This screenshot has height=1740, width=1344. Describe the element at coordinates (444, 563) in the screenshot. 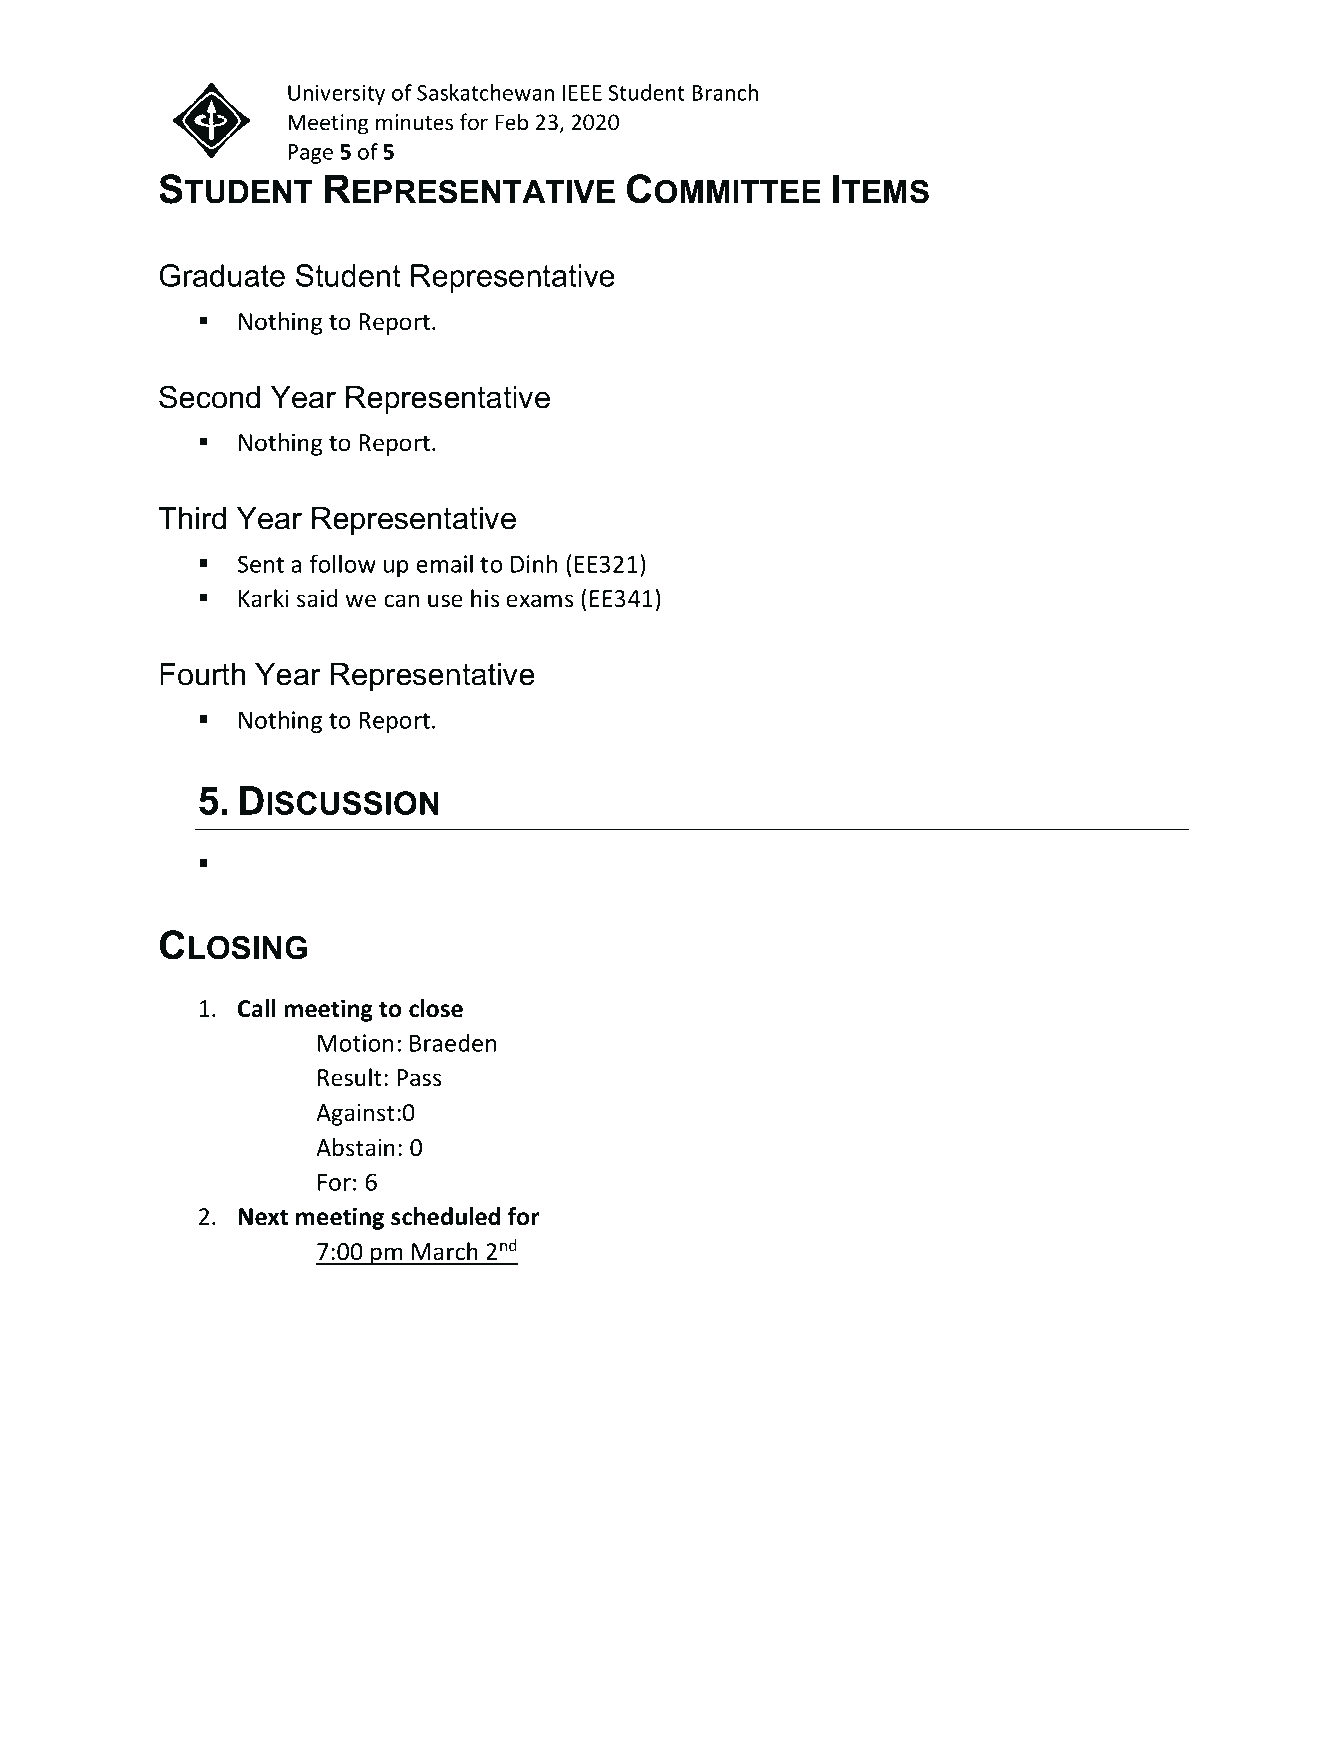

I see `email` at that location.
